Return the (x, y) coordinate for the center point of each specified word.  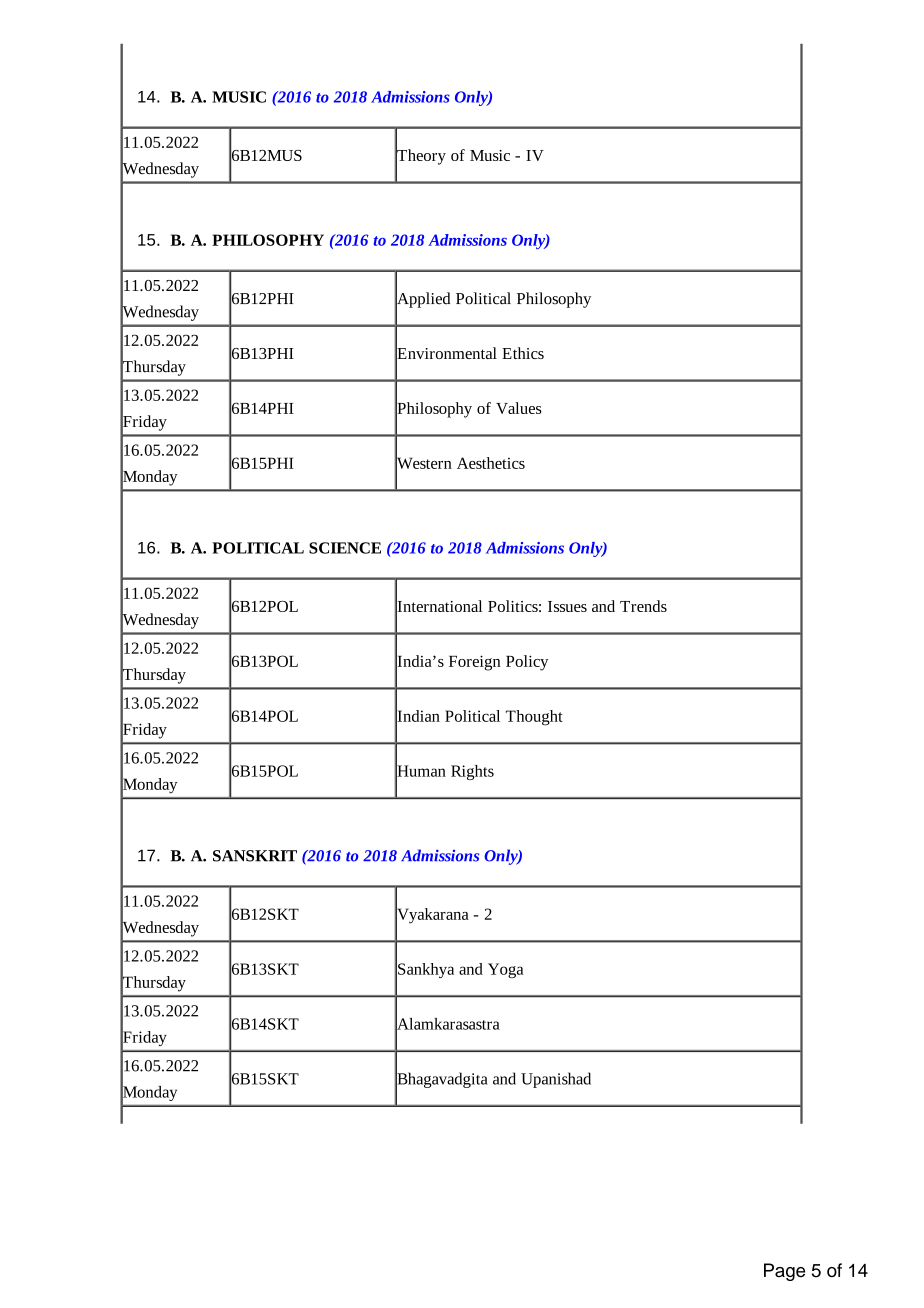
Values (519, 408)
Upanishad (556, 1080)
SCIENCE (345, 548)
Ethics (523, 353)
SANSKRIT (255, 856)
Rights (472, 772)
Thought (534, 718)
